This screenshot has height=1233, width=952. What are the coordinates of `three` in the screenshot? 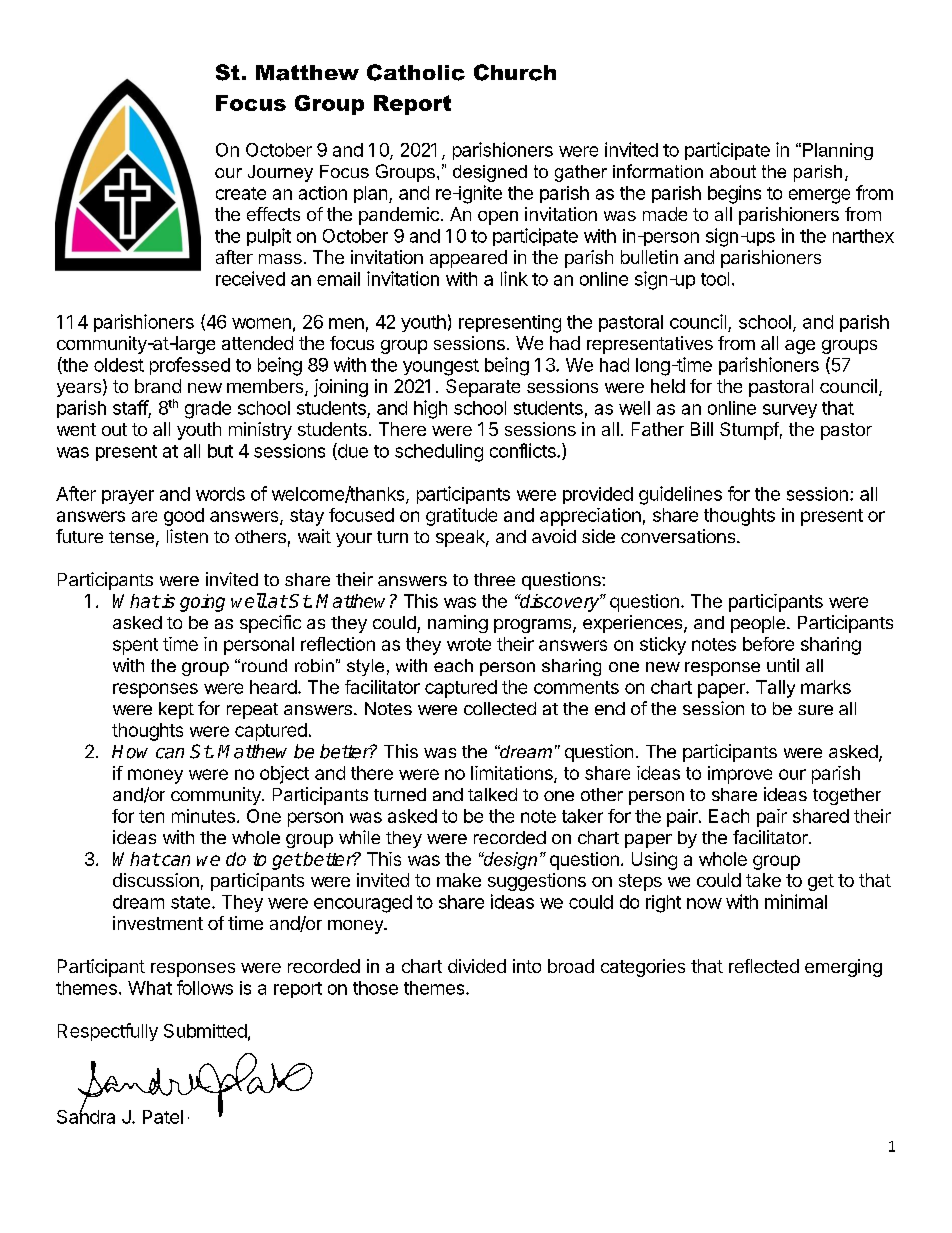 It's located at (494, 579).
